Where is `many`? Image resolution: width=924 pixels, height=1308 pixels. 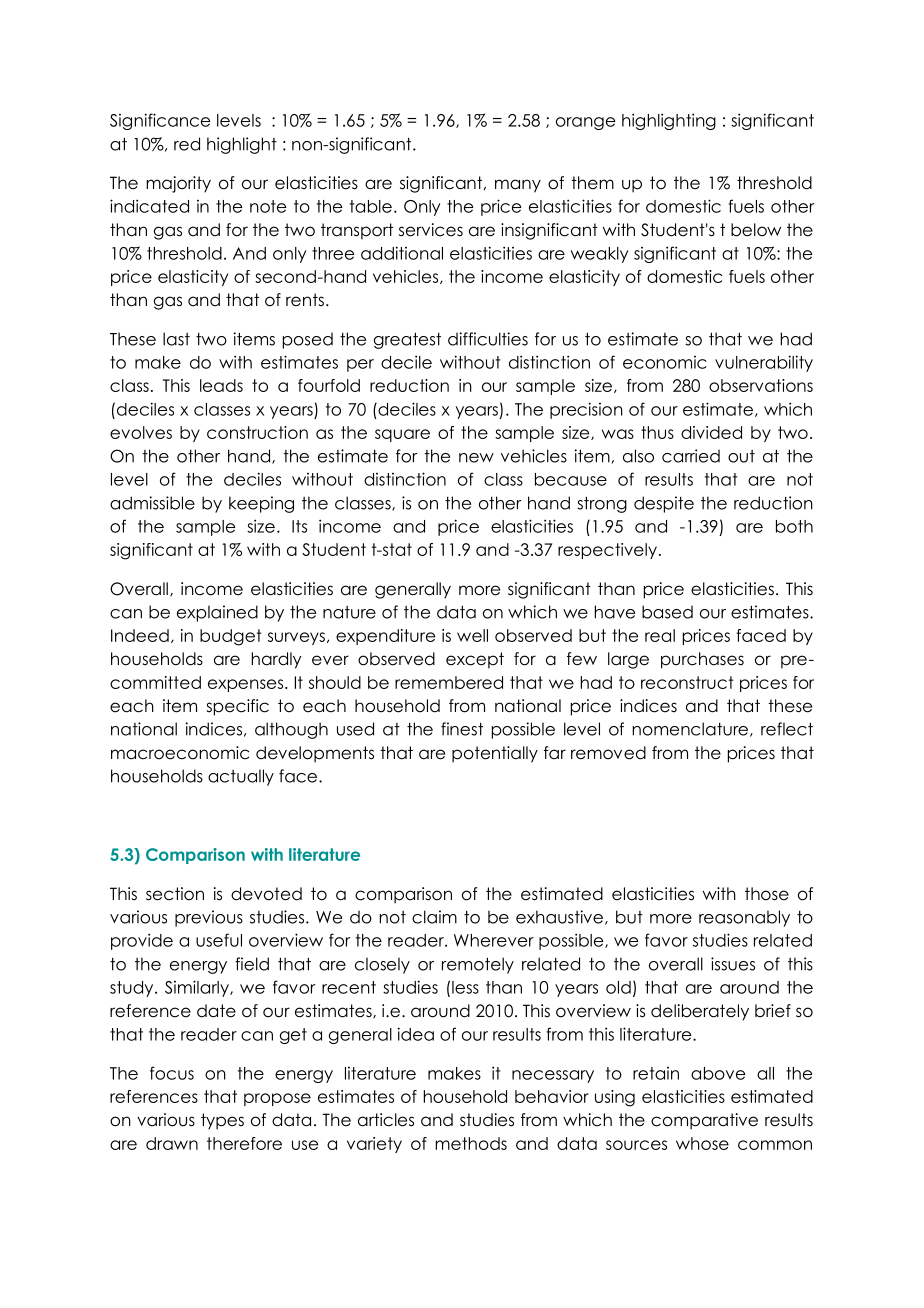 many is located at coordinates (518, 186).
